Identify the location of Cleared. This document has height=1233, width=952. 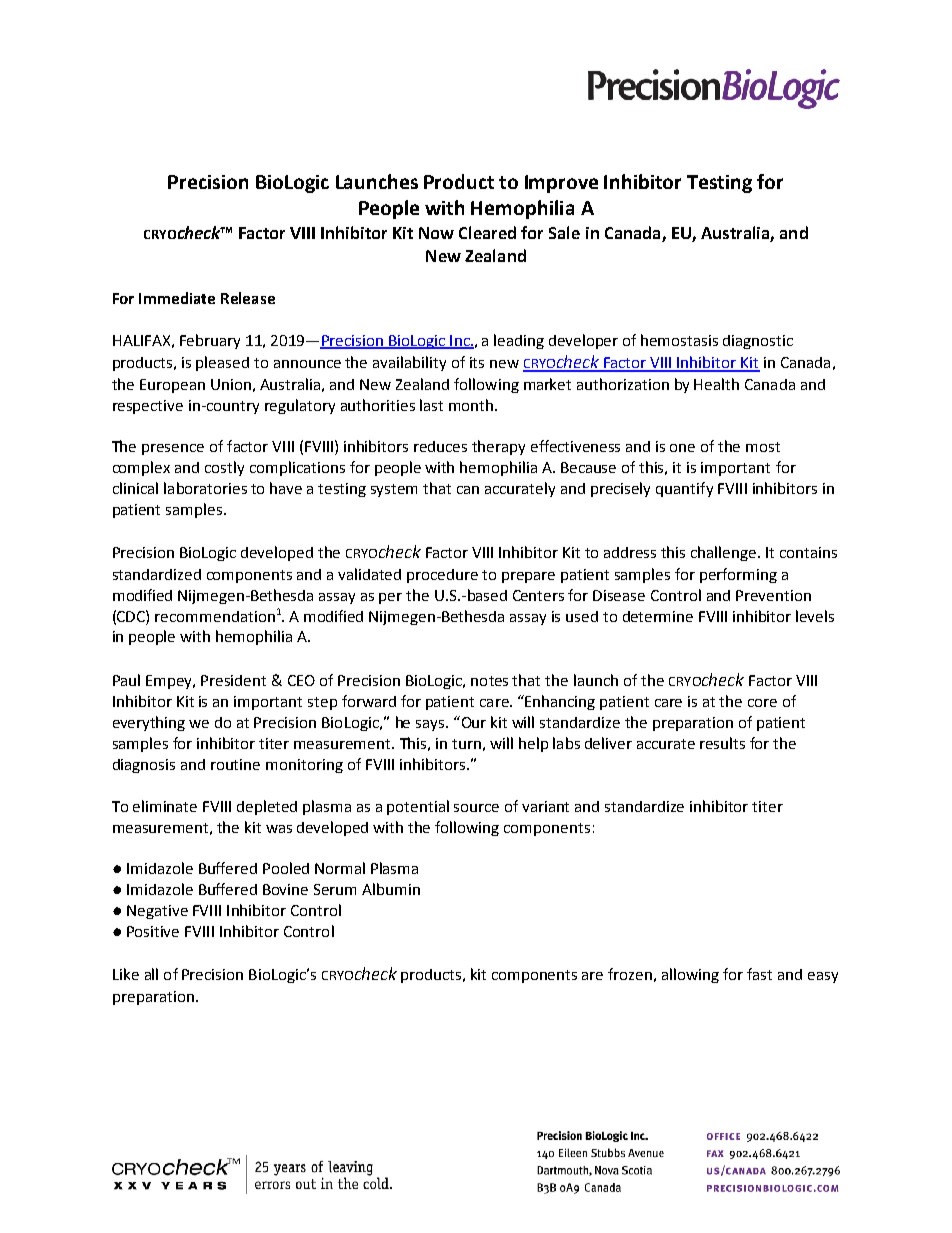
(487, 232).
